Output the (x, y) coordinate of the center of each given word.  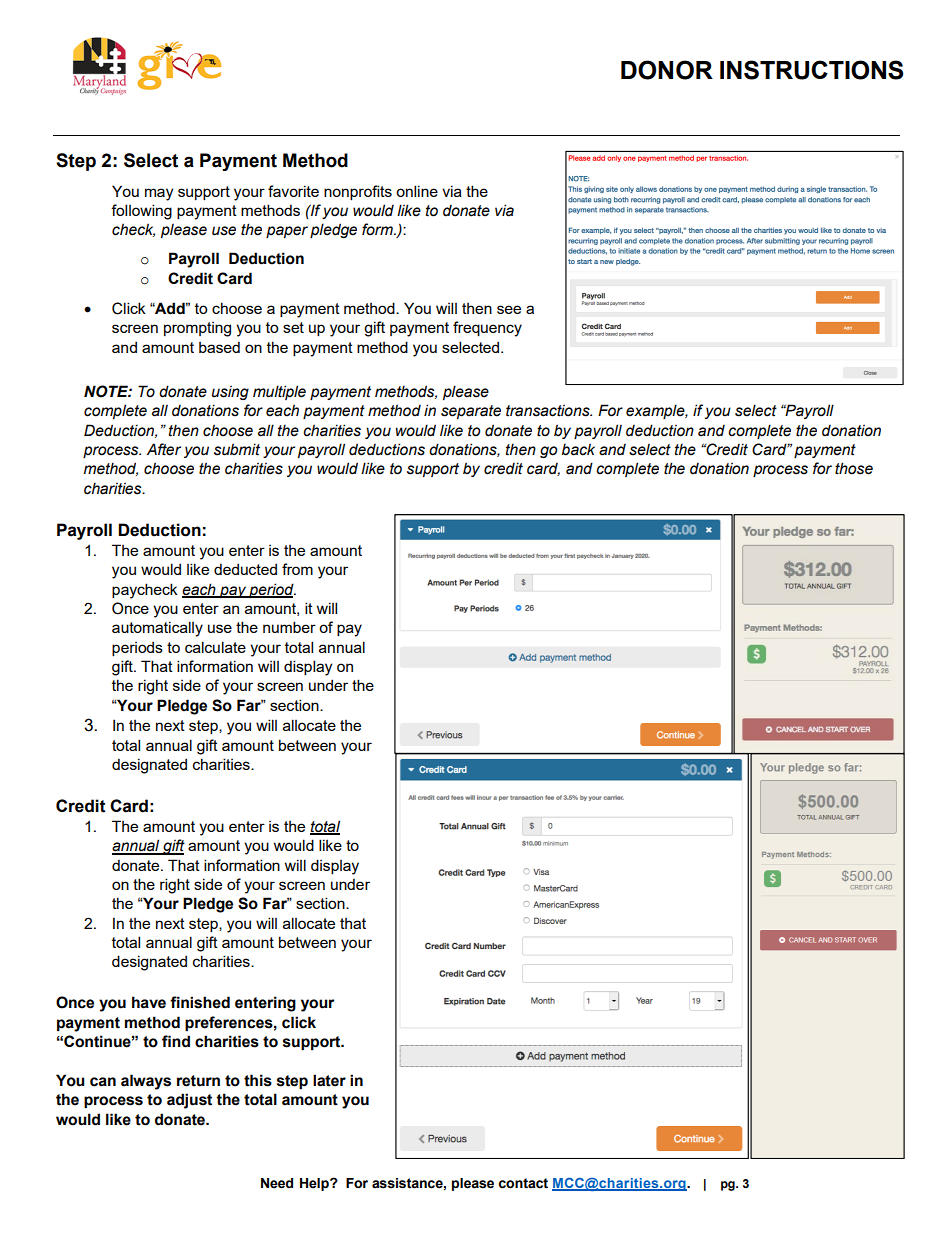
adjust (189, 1101)
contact (523, 1183)
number (289, 627)
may (159, 194)
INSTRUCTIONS (811, 70)
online (417, 191)
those (854, 468)
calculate (215, 647)
